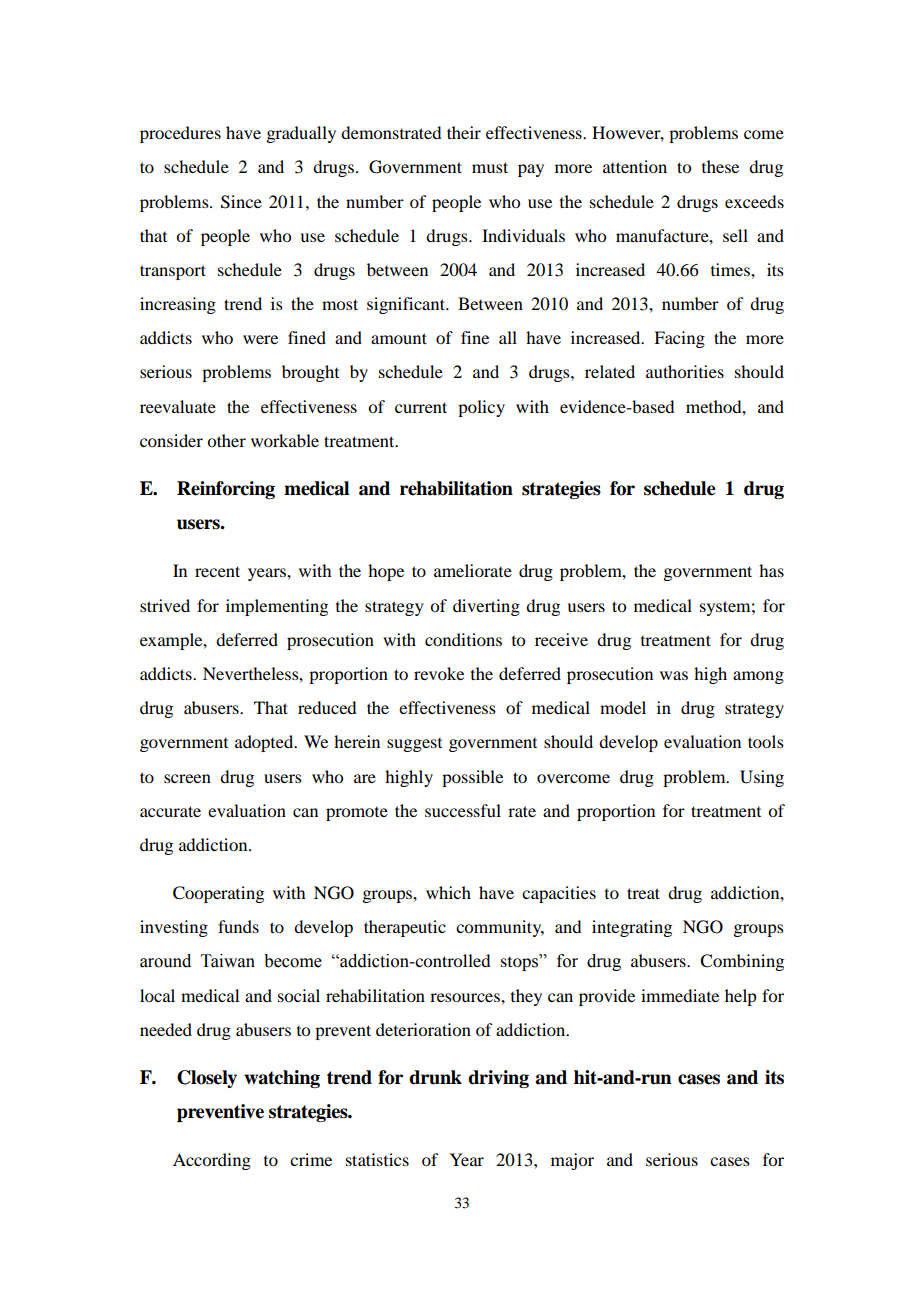  Describe the element at coordinates (277, 607) in the page. I see `implementing` at that location.
